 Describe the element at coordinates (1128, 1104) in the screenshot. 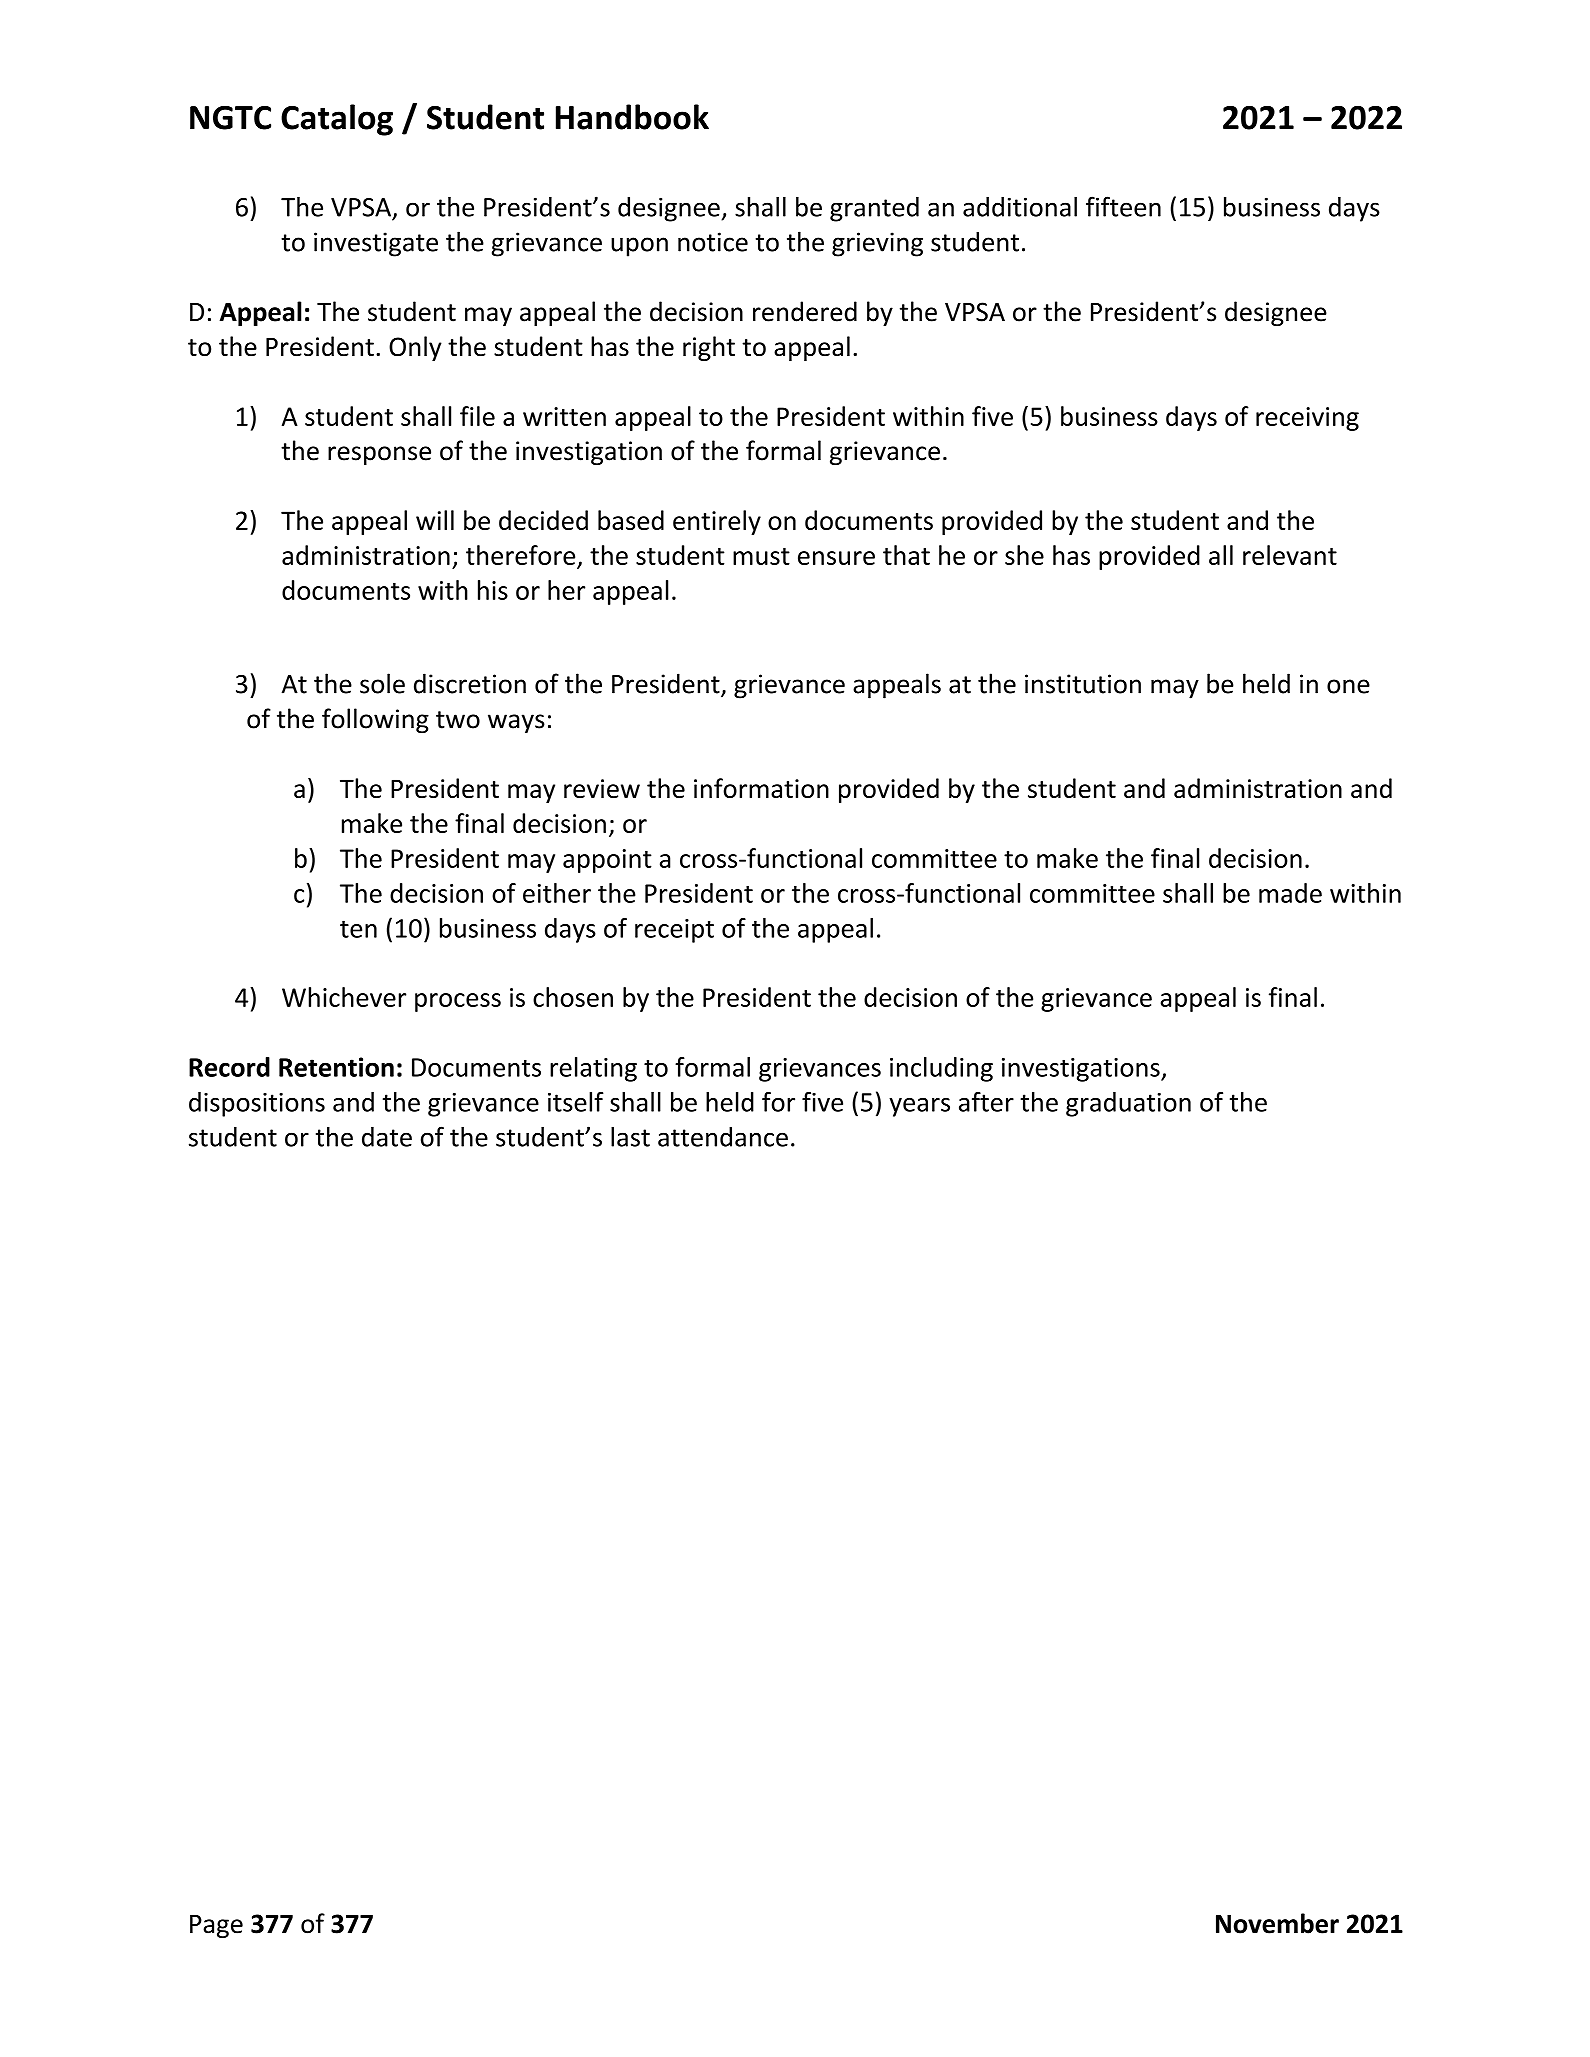

I see `graduation` at that location.
